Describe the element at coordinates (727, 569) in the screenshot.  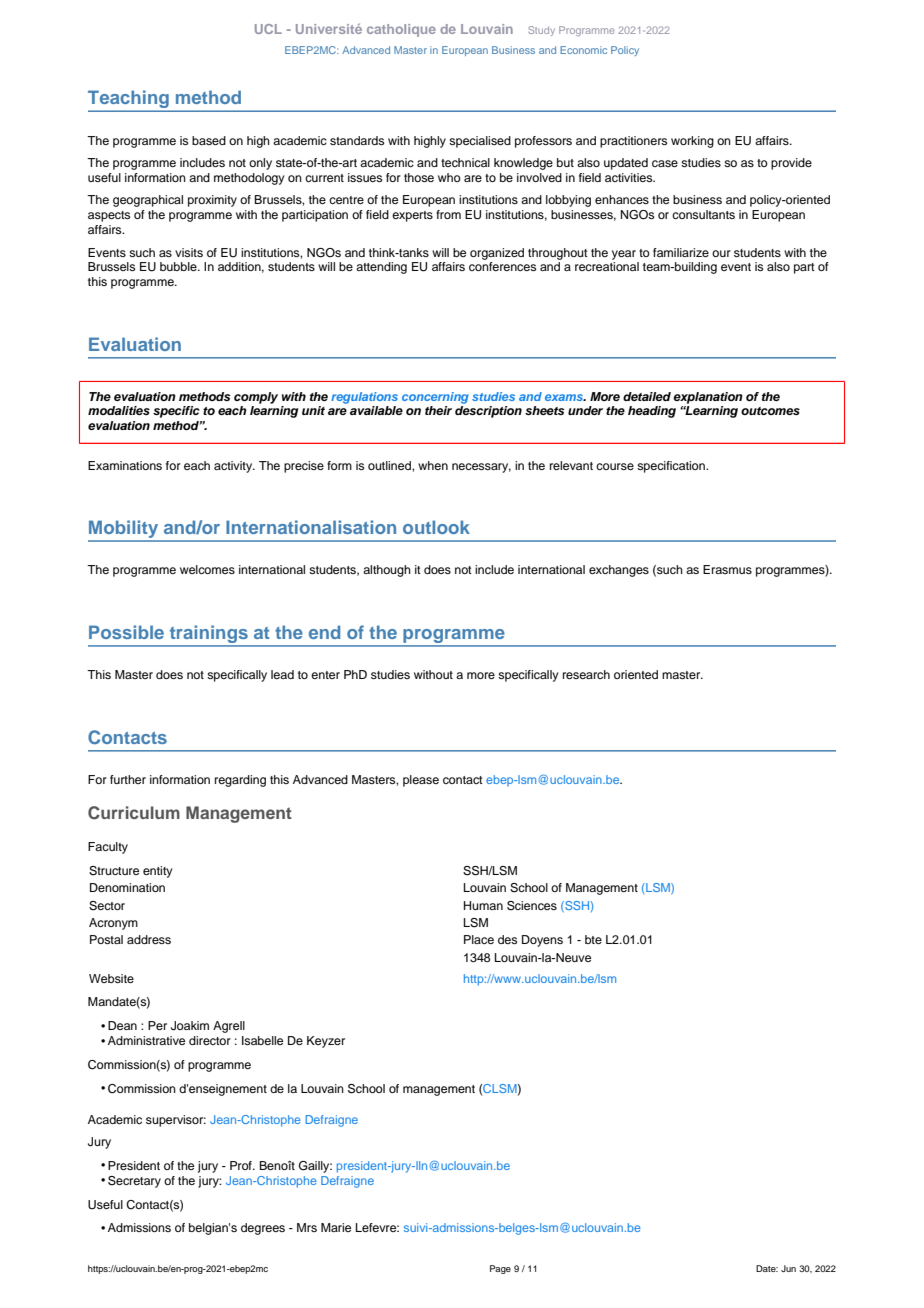
I see `Erasmus` at that location.
